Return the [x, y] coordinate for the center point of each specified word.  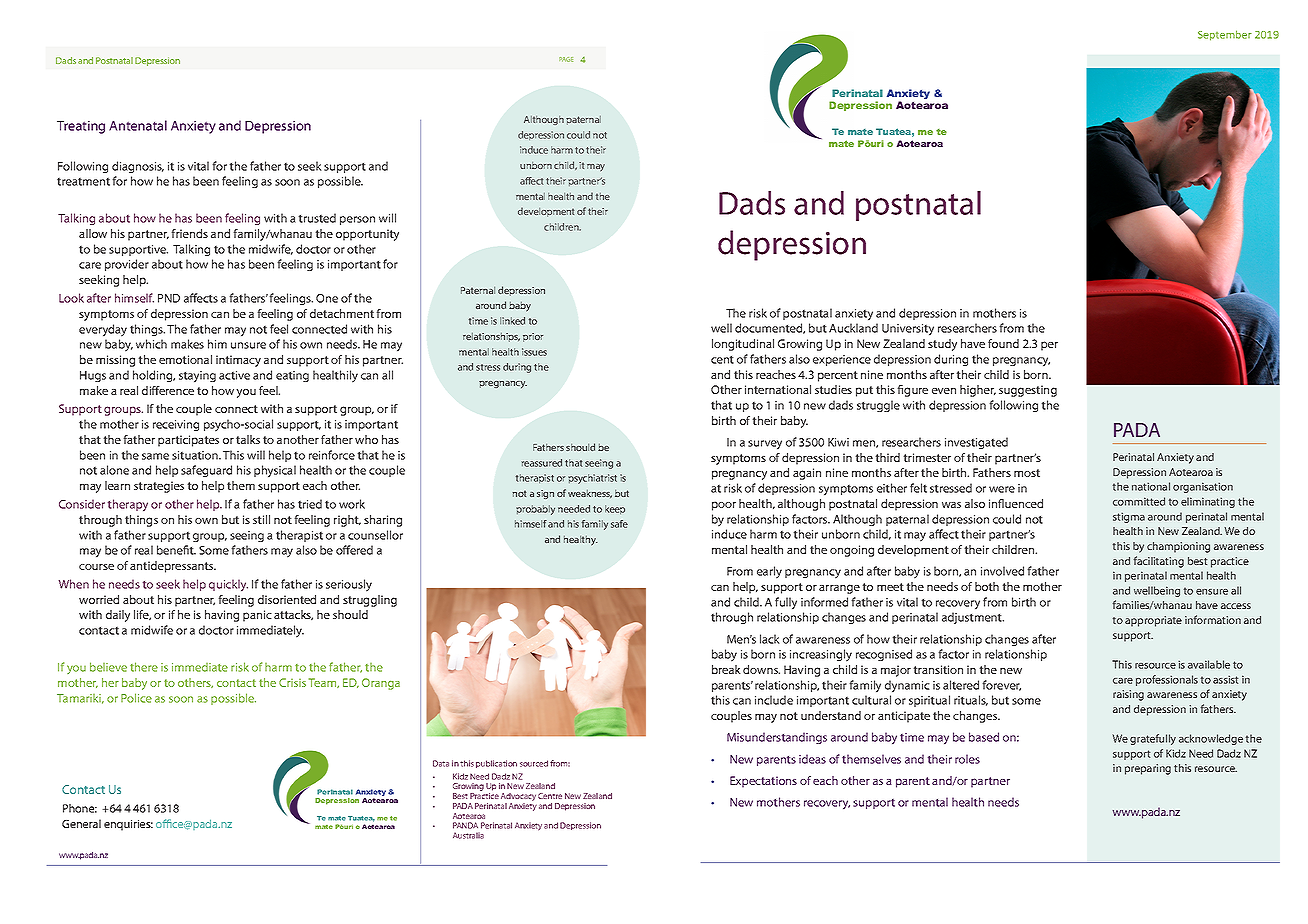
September [1225, 35]
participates [188, 441]
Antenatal [138, 125]
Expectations [763, 782]
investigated [976, 443]
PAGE [566, 59]
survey [765, 445]
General [81, 823]
